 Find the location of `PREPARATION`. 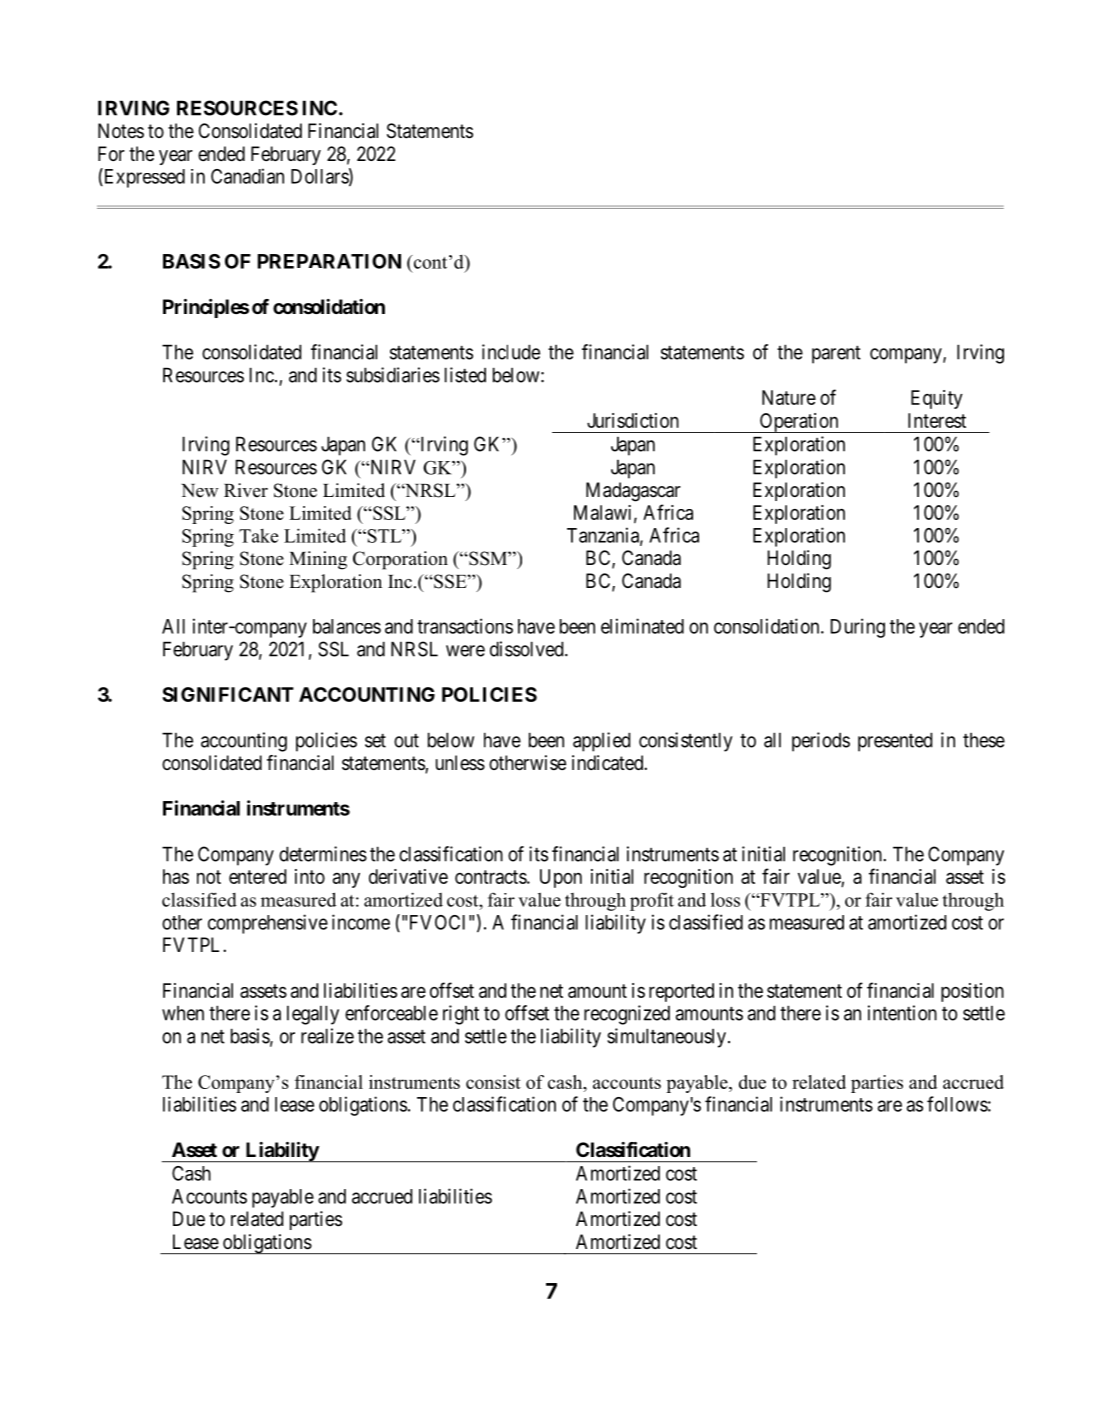

PREPARATION is located at coordinates (329, 261).
